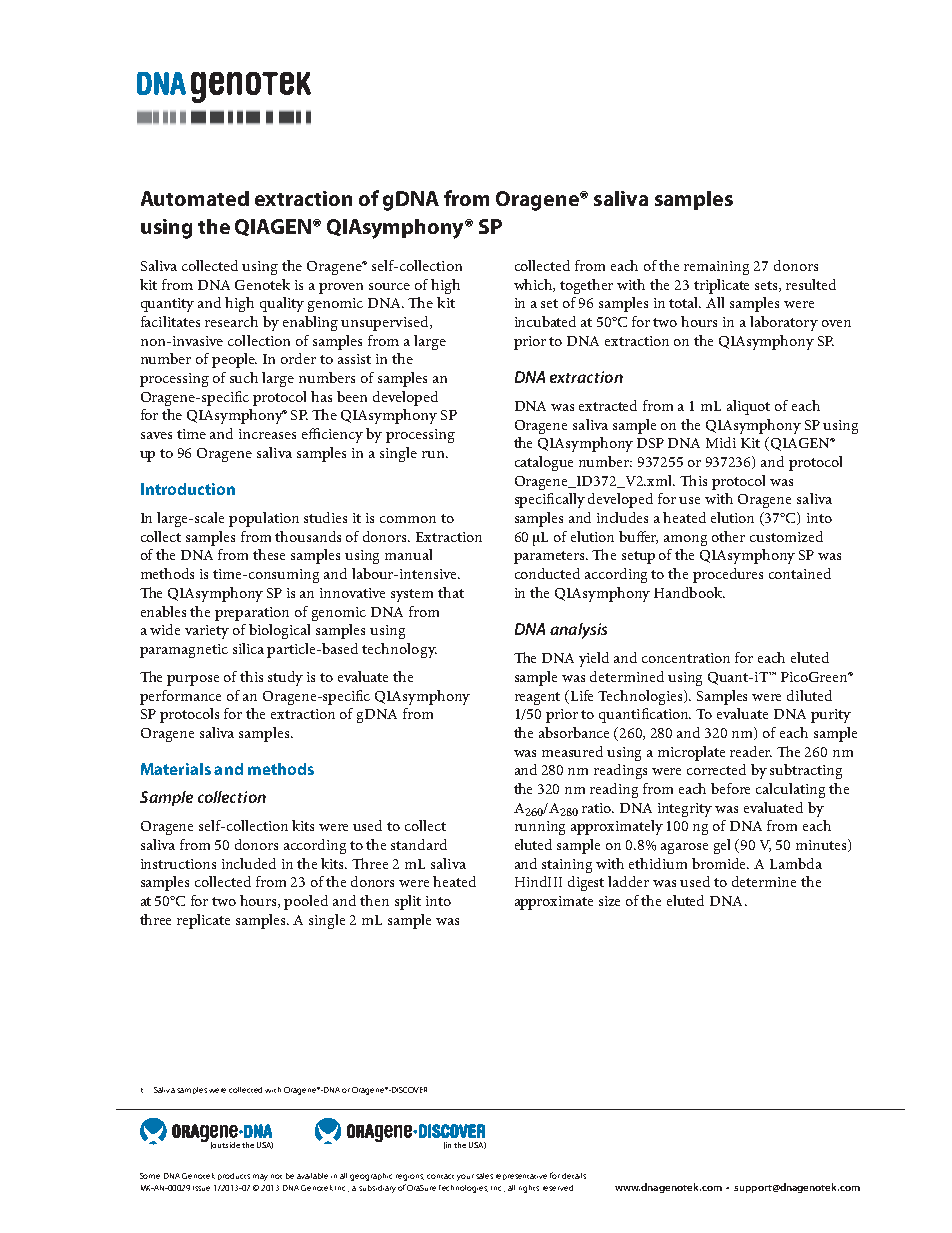 The height and width of the screenshot is (1233, 952). Describe the element at coordinates (203, 921) in the screenshot. I see `replicate` at that location.
